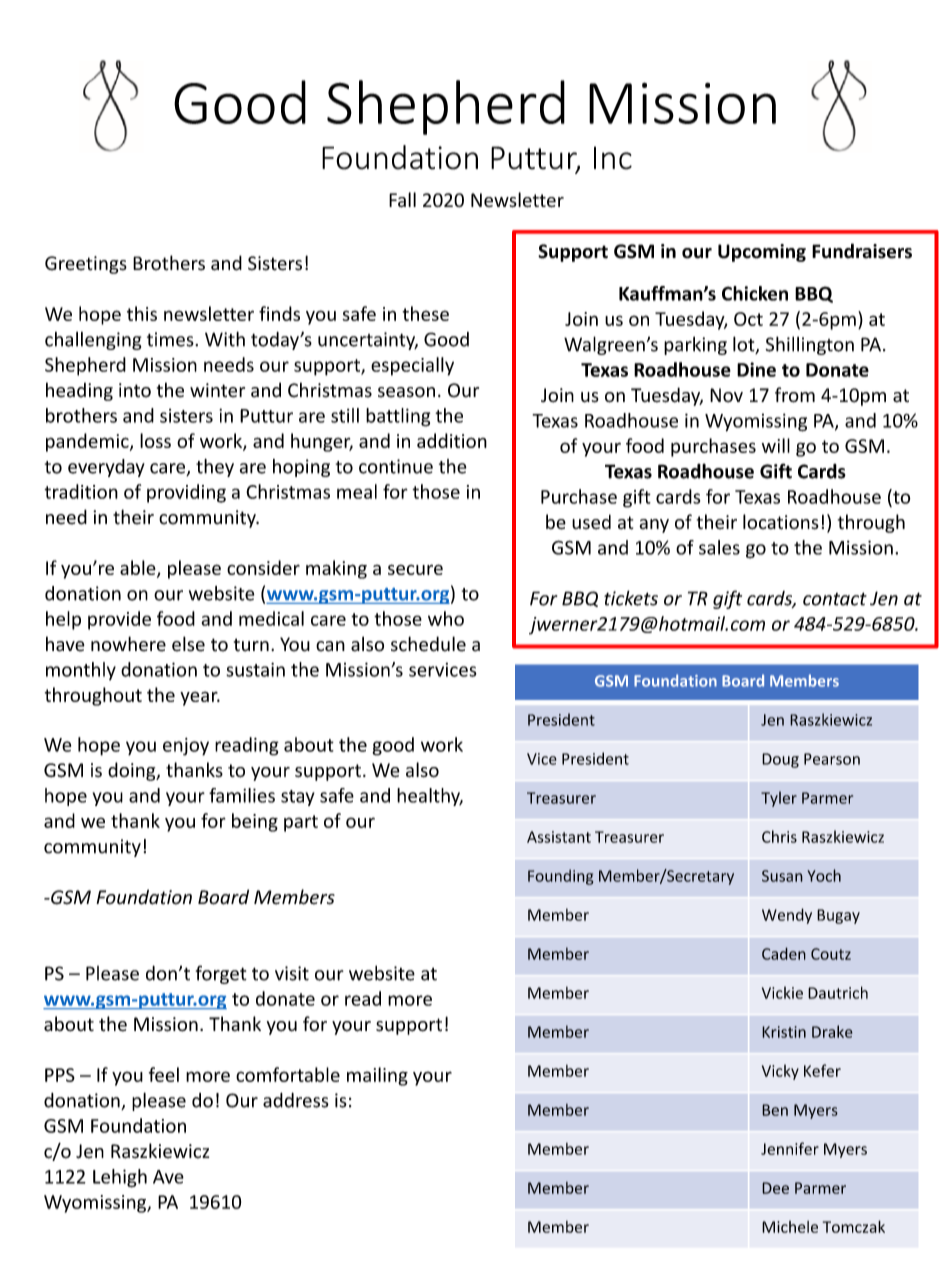  I want to click on Greetings, so click(86, 265).
